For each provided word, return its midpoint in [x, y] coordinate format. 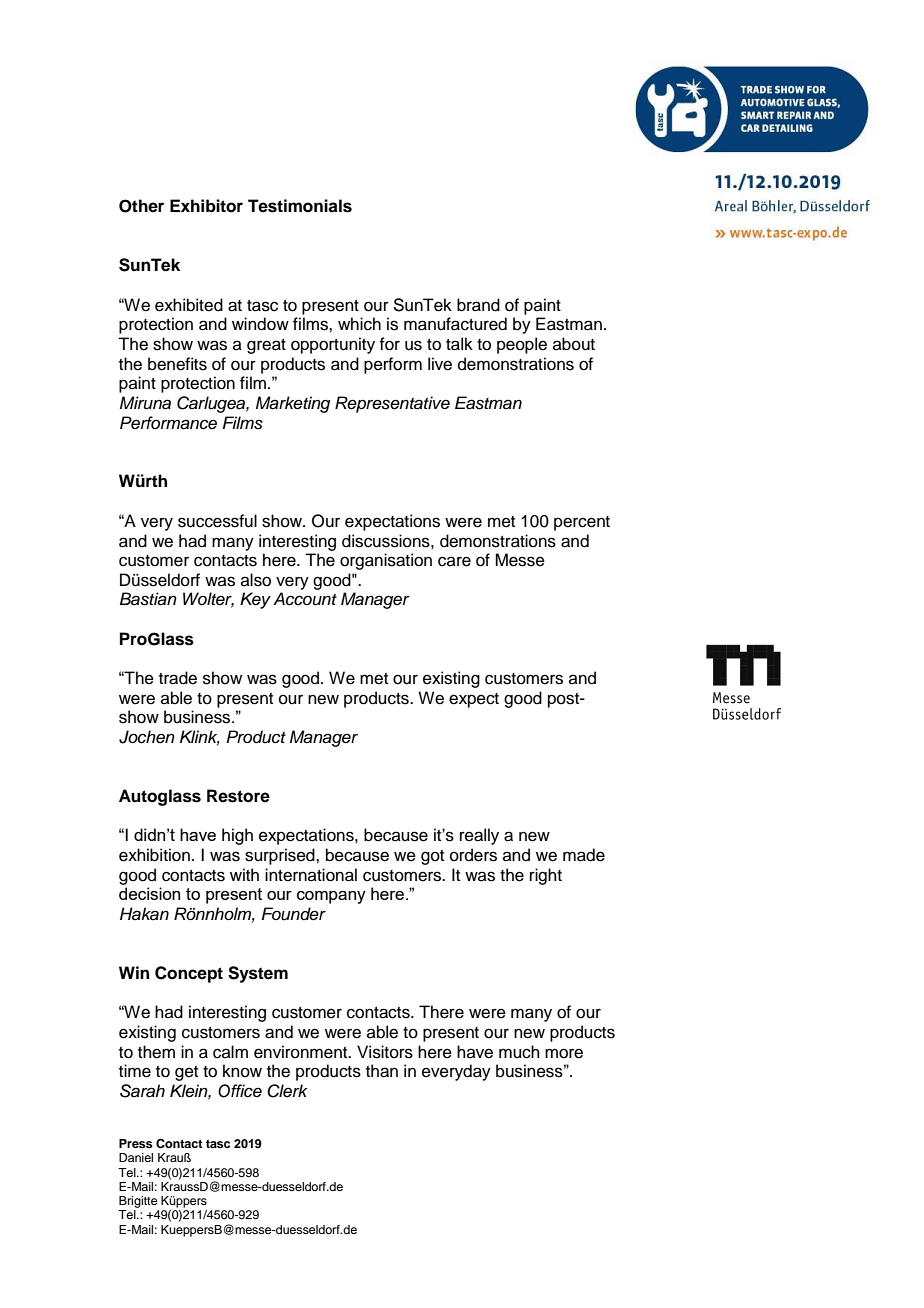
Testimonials [300, 206]
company [331, 897]
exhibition [154, 855]
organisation [386, 561]
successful [217, 521]
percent [582, 523]
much [519, 1052]
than [382, 1071]
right [546, 876]
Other [141, 206]
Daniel [136, 1157]
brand [478, 305]
